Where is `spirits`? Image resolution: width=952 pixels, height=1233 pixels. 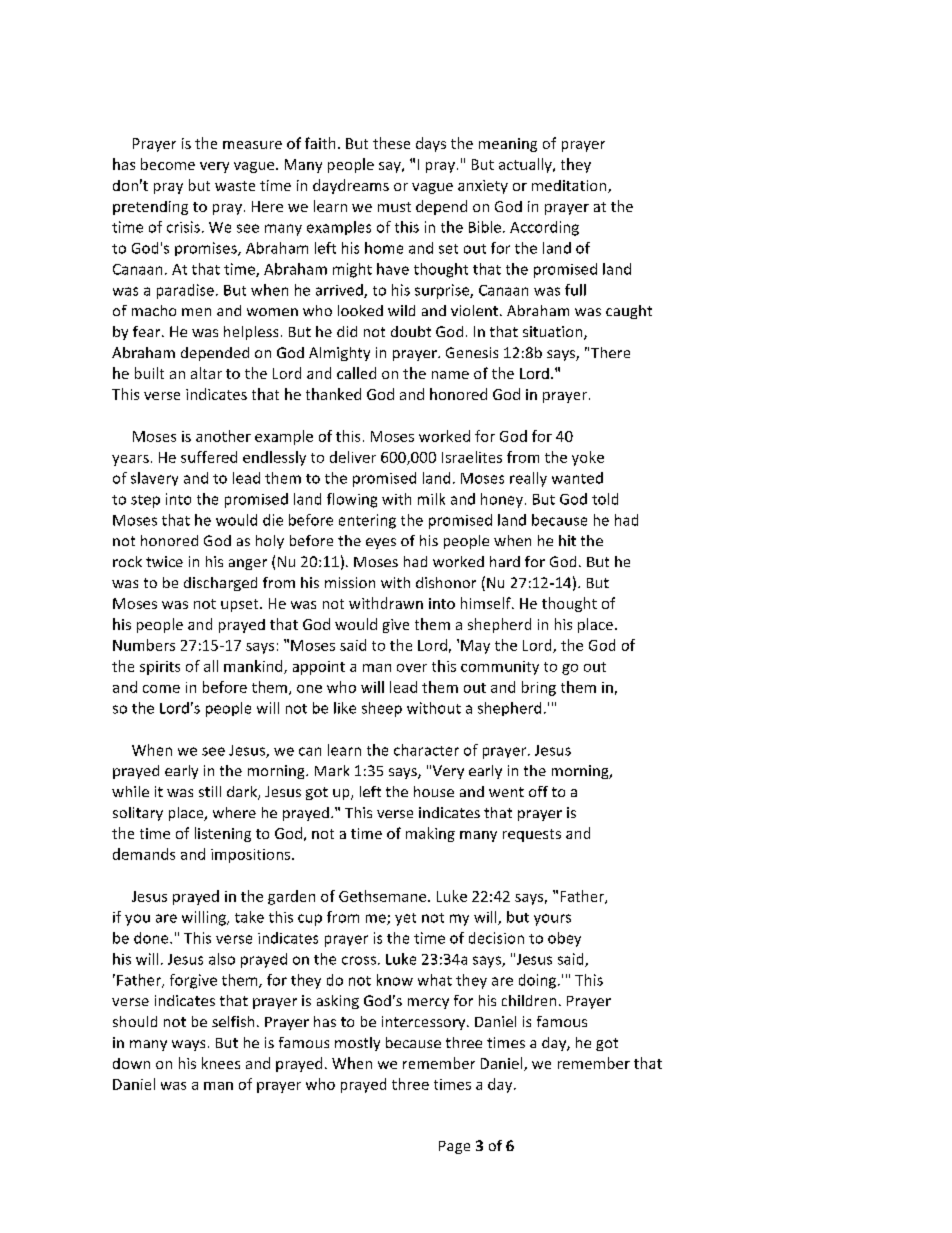 spirits is located at coordinates (160, 668).
